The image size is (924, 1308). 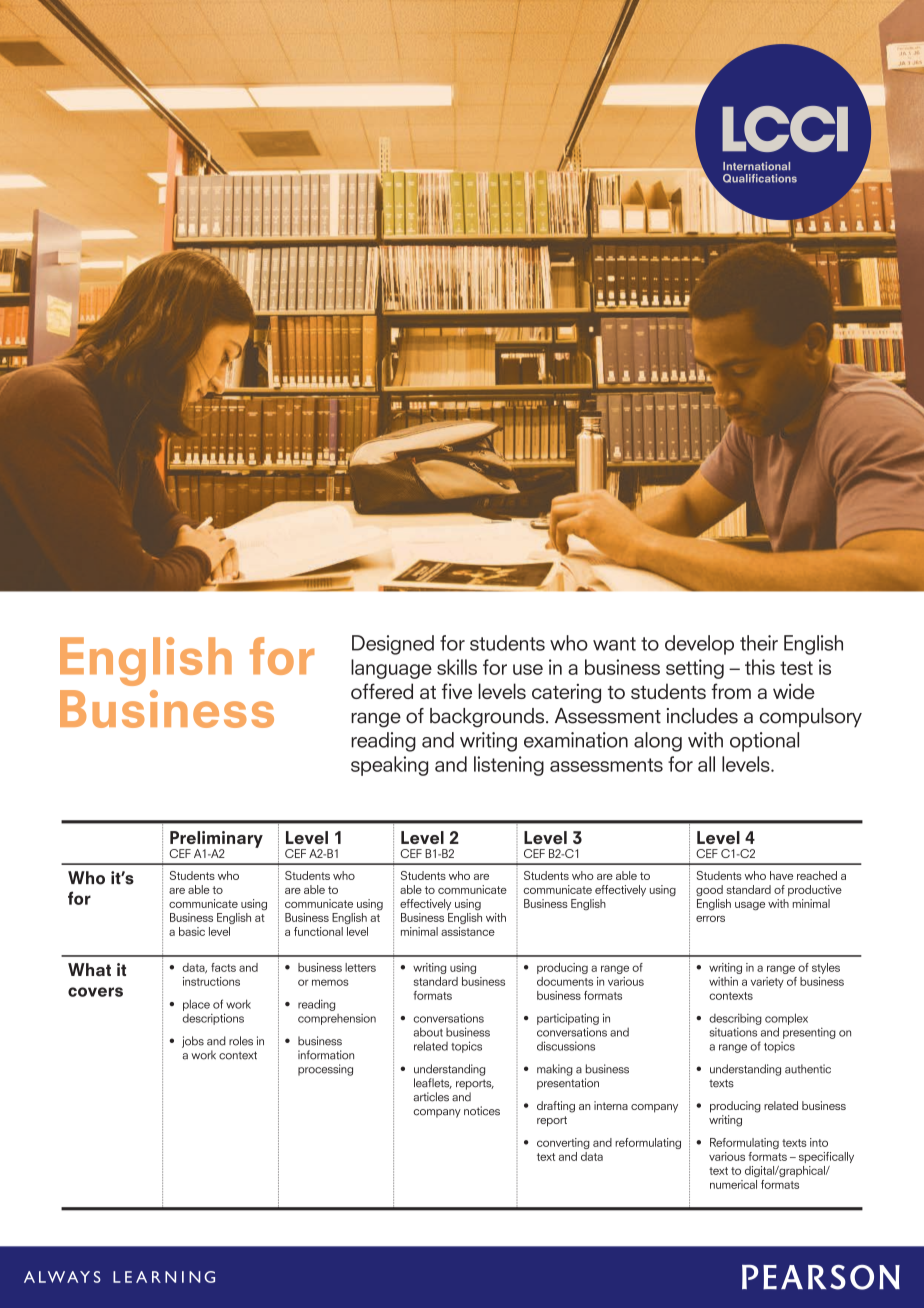 I want to click on have, so click(x=781, y=875).
